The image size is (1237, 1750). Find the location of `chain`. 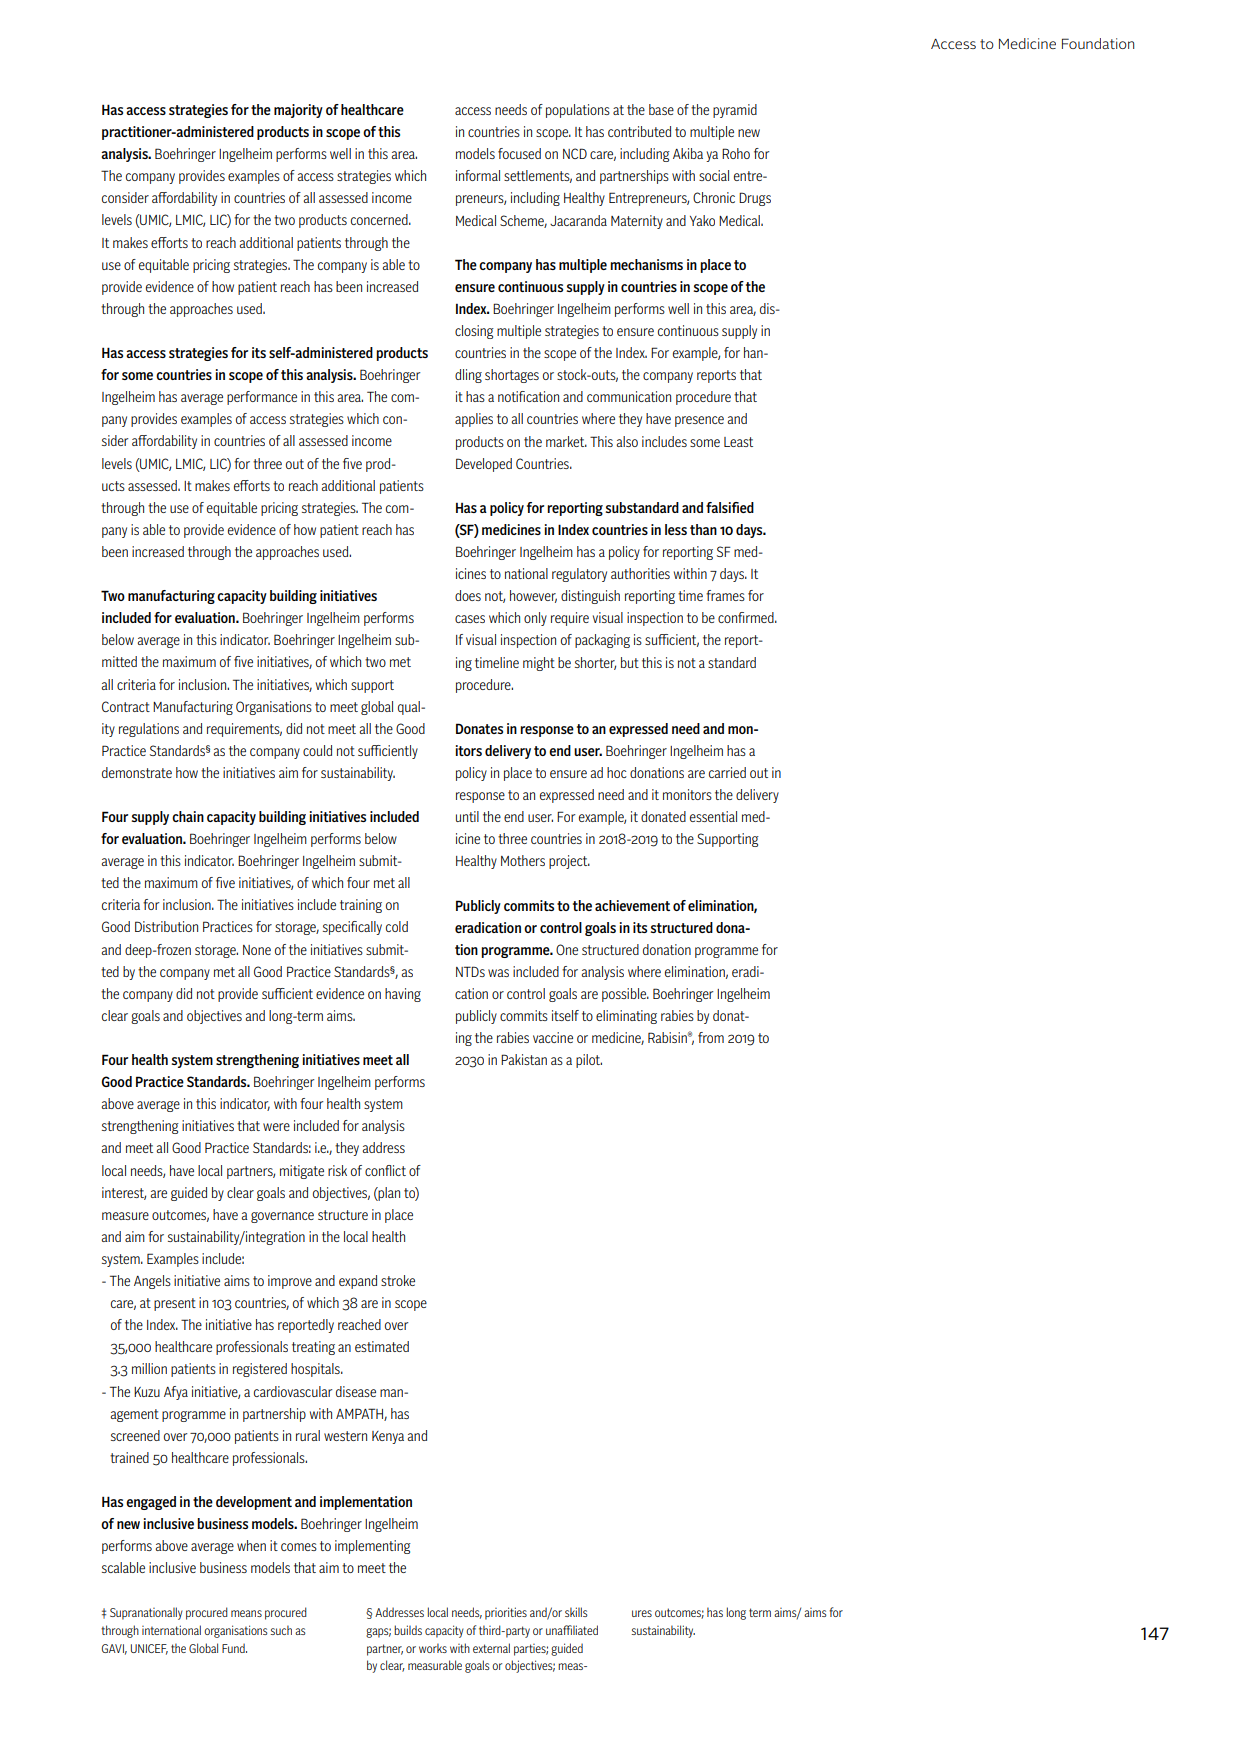

chain is located at coordinates (188, 816).
